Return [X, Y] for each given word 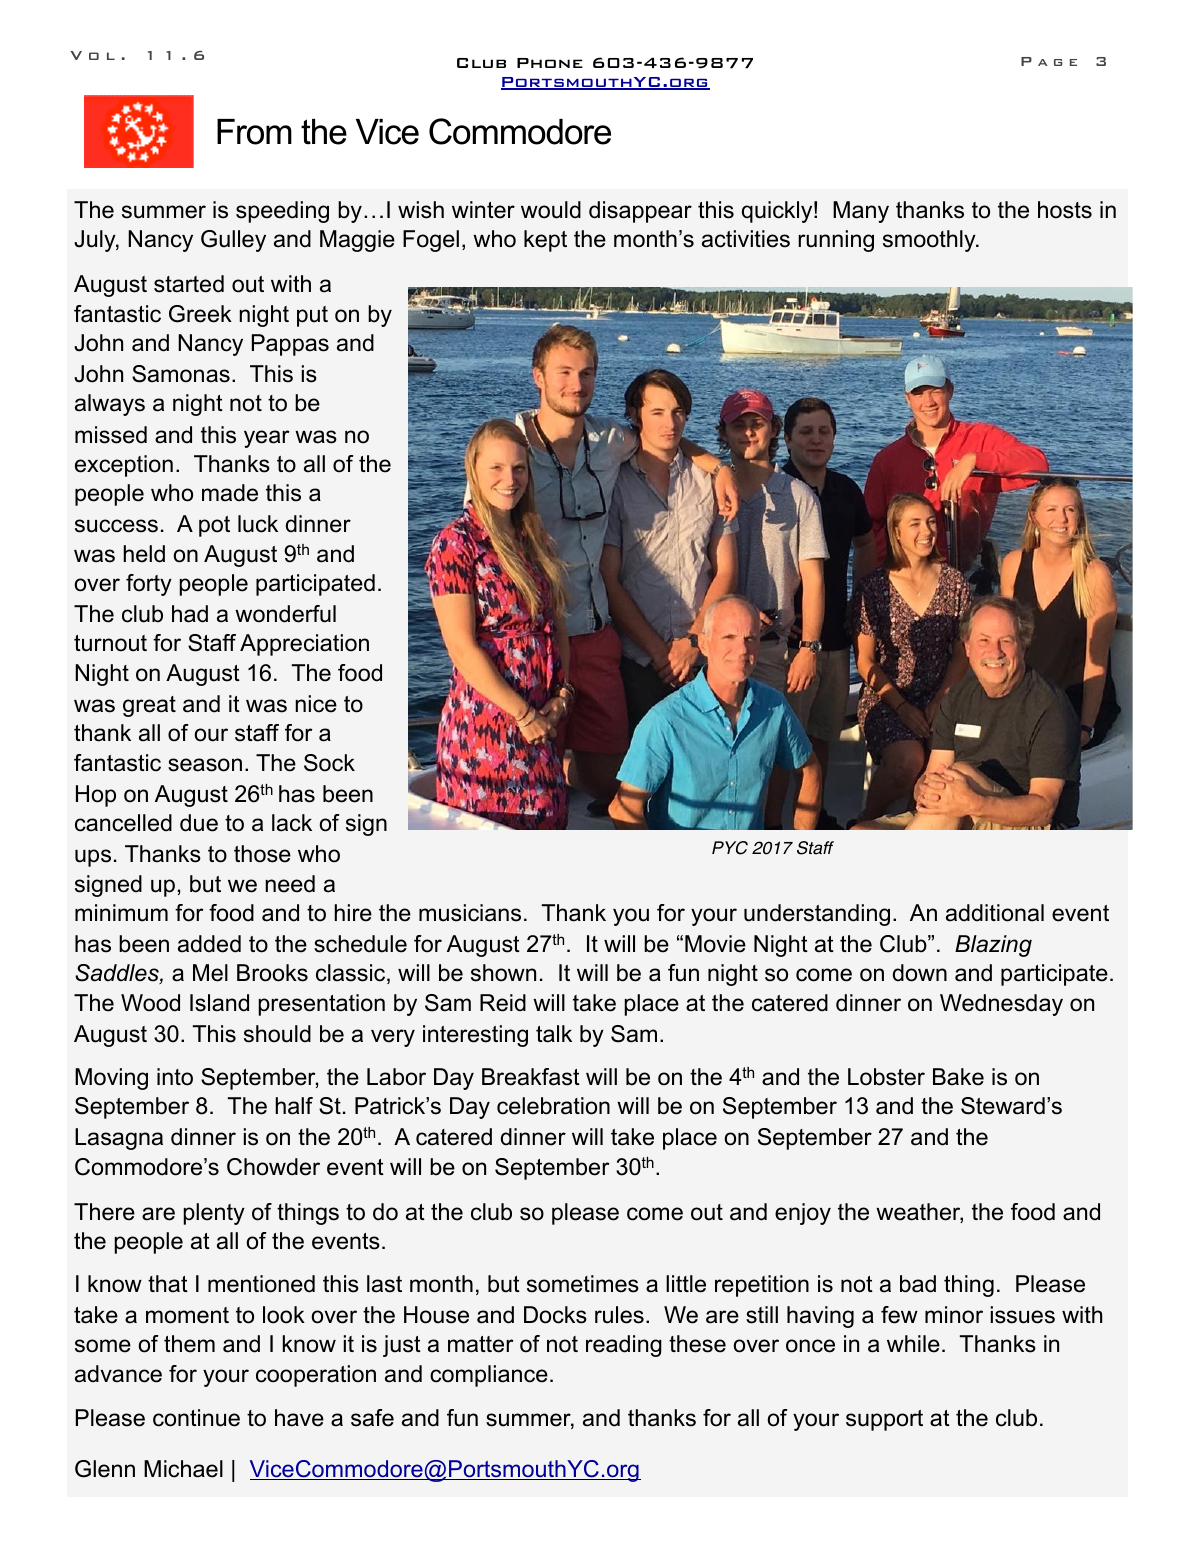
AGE [1057, 62]
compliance [489, 1376]
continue [196, 1418]
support [884, 1420]
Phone [550, 63]
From [254, 132]
